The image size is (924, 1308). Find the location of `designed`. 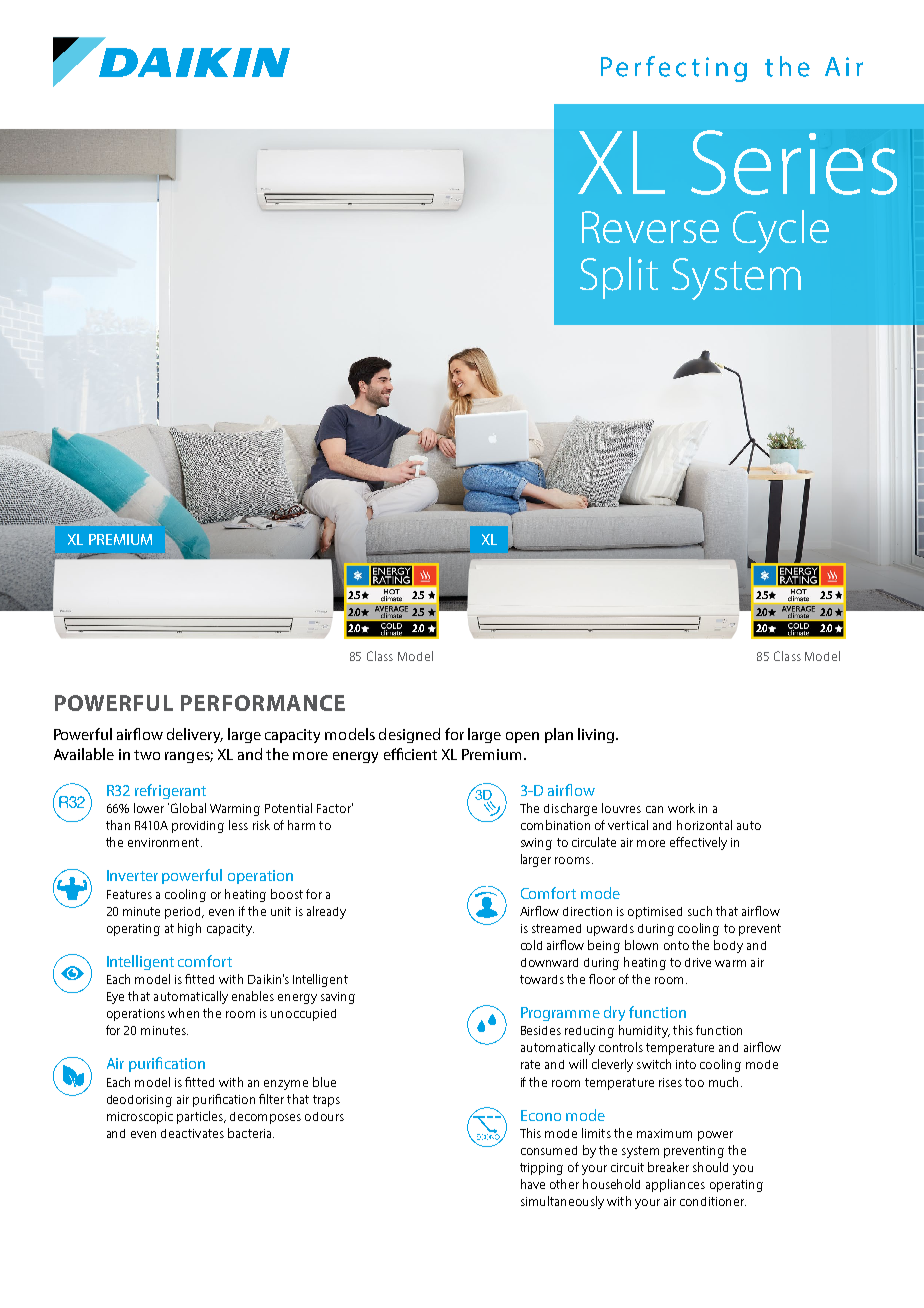

designed is located at coordinates (409, 735).
